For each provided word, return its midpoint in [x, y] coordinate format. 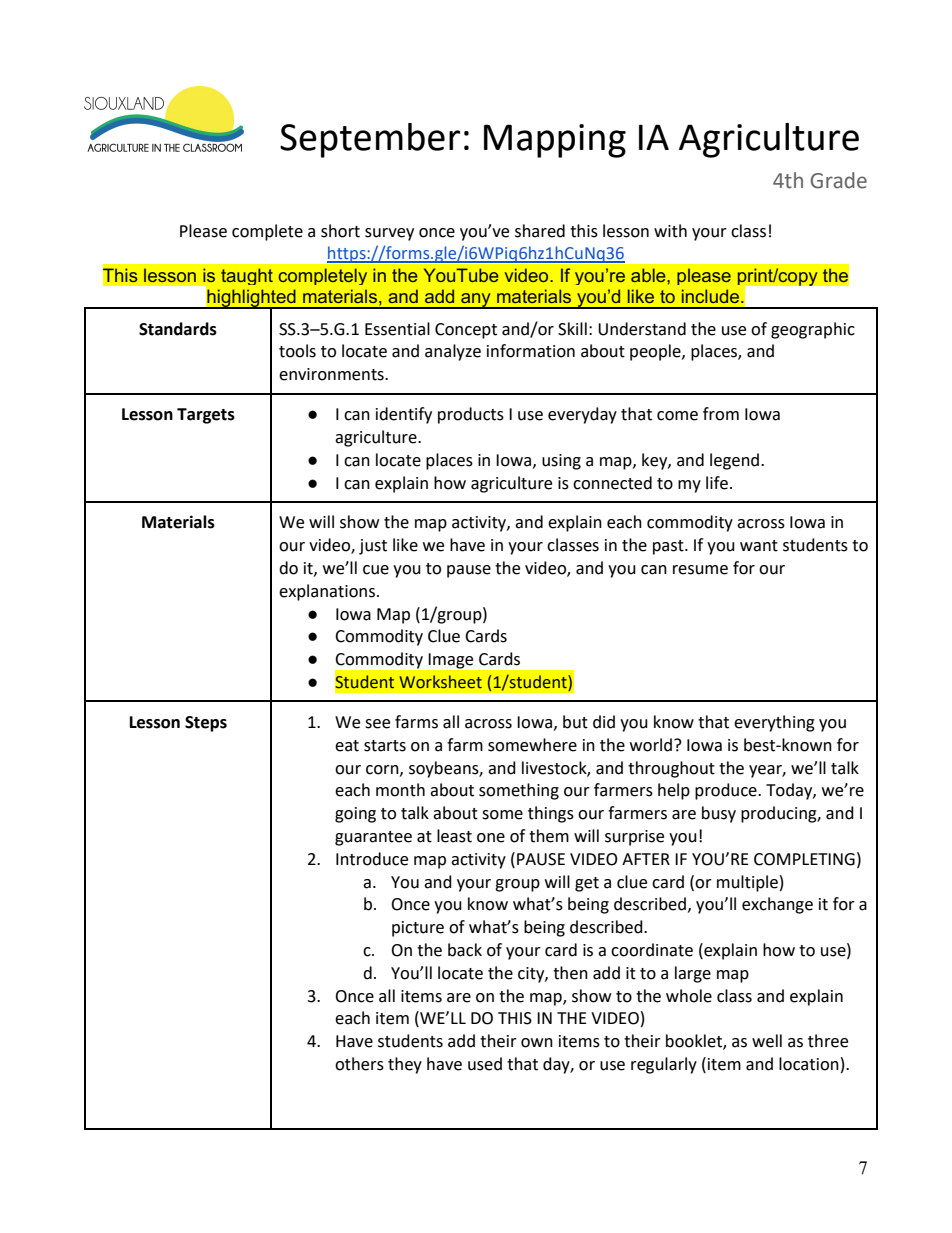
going [355, 815]
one [491, 838]
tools [297, 351]
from [721, 414]
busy [719, 814]
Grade [838, 180]
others [359, 1064]
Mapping [555, 141]
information [531, 351]
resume [700, 570]
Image [451, 661]
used [485, 1064]
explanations [327, 592]
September [370, 140]
